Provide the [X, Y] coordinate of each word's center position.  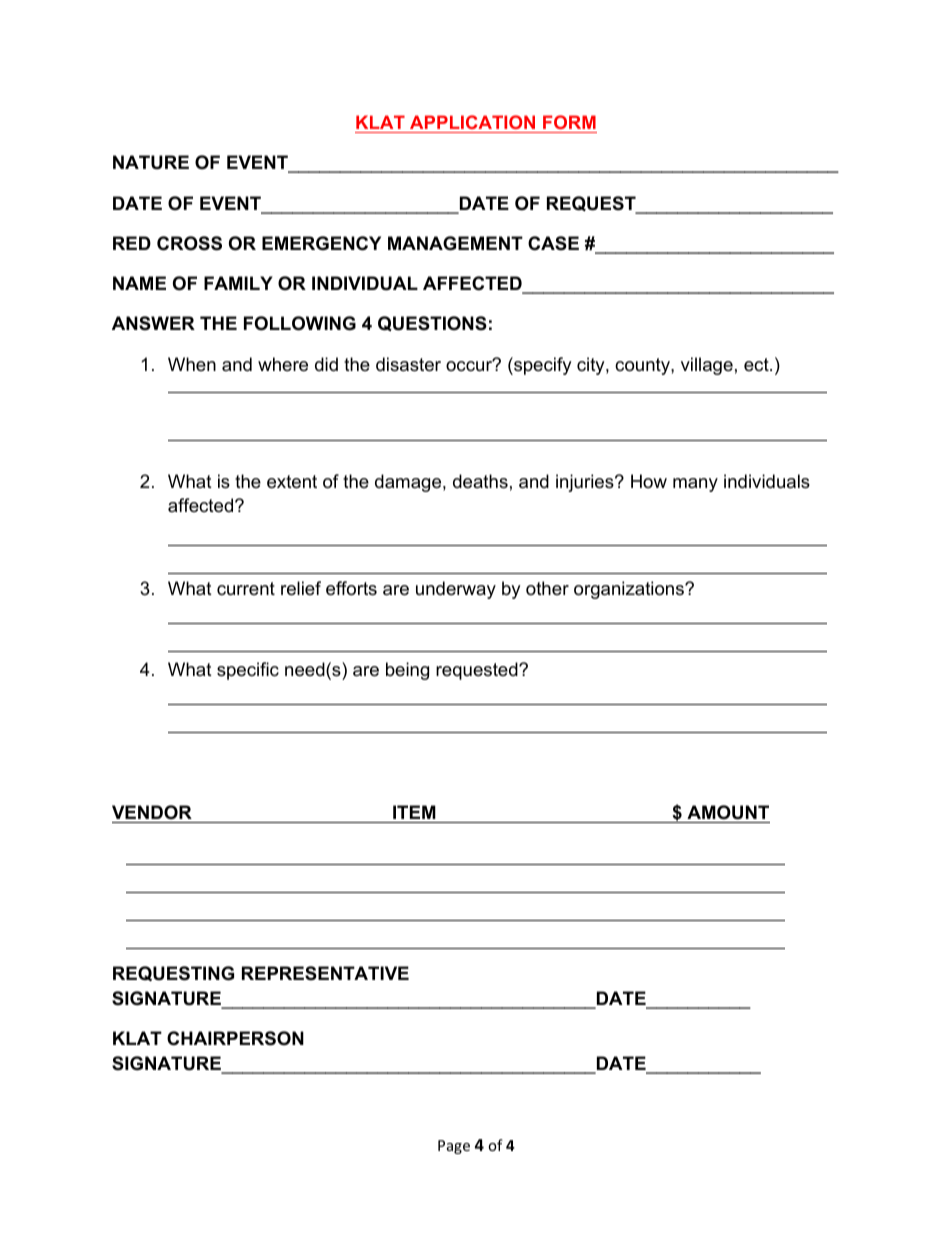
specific [248, 671]
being [407, 671]
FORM [569, 122]
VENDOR [152, 812]
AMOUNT [728, 812]
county [643, 366]
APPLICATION [472, 122]
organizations [630, 590]
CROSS [189, 243]
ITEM [414, 812]
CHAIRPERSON [235, 1038]
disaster [408, 364]
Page [454, 1147]
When [192, 364]
